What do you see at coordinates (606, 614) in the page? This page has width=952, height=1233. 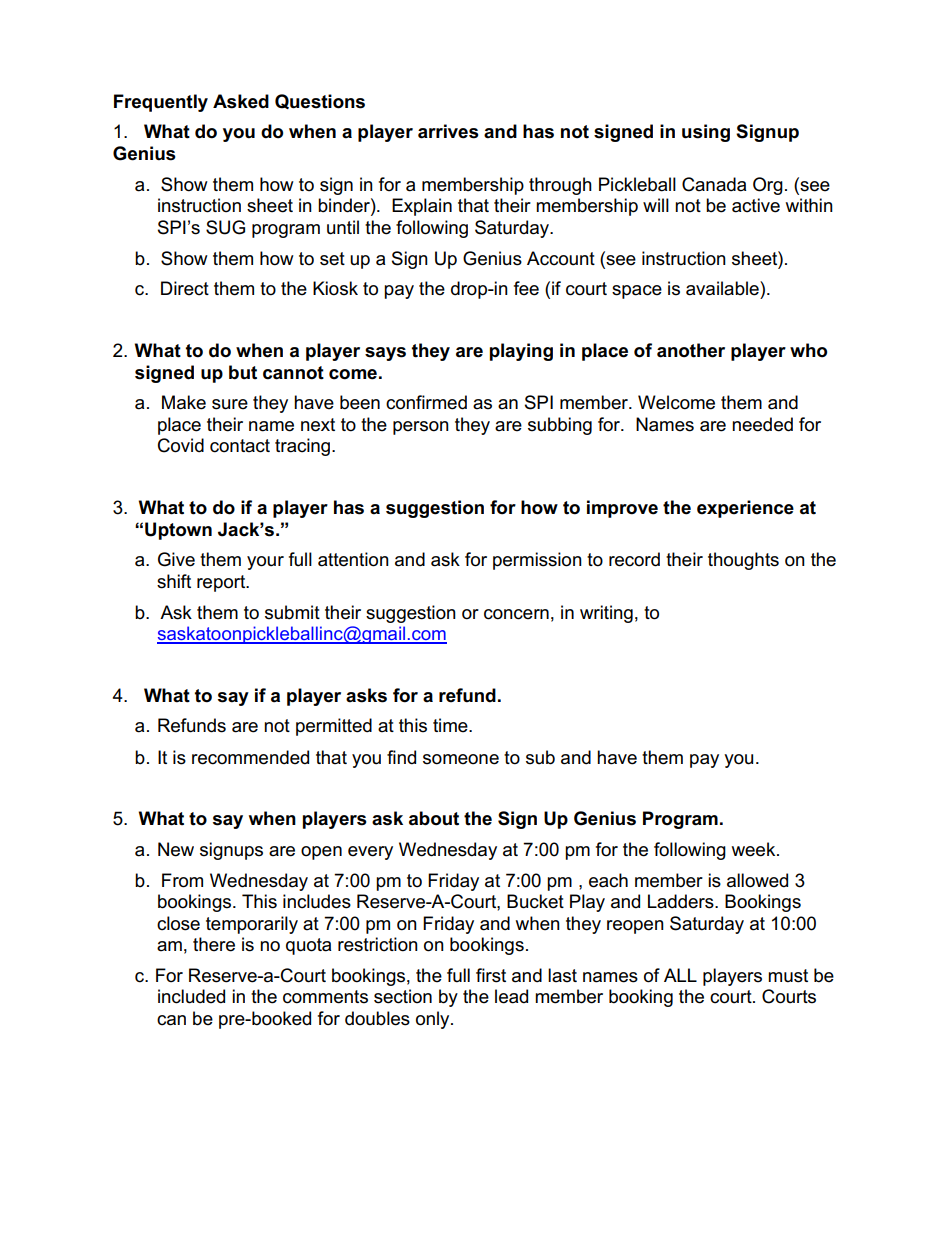 I see `writing` at bounding box center [606, 614].
